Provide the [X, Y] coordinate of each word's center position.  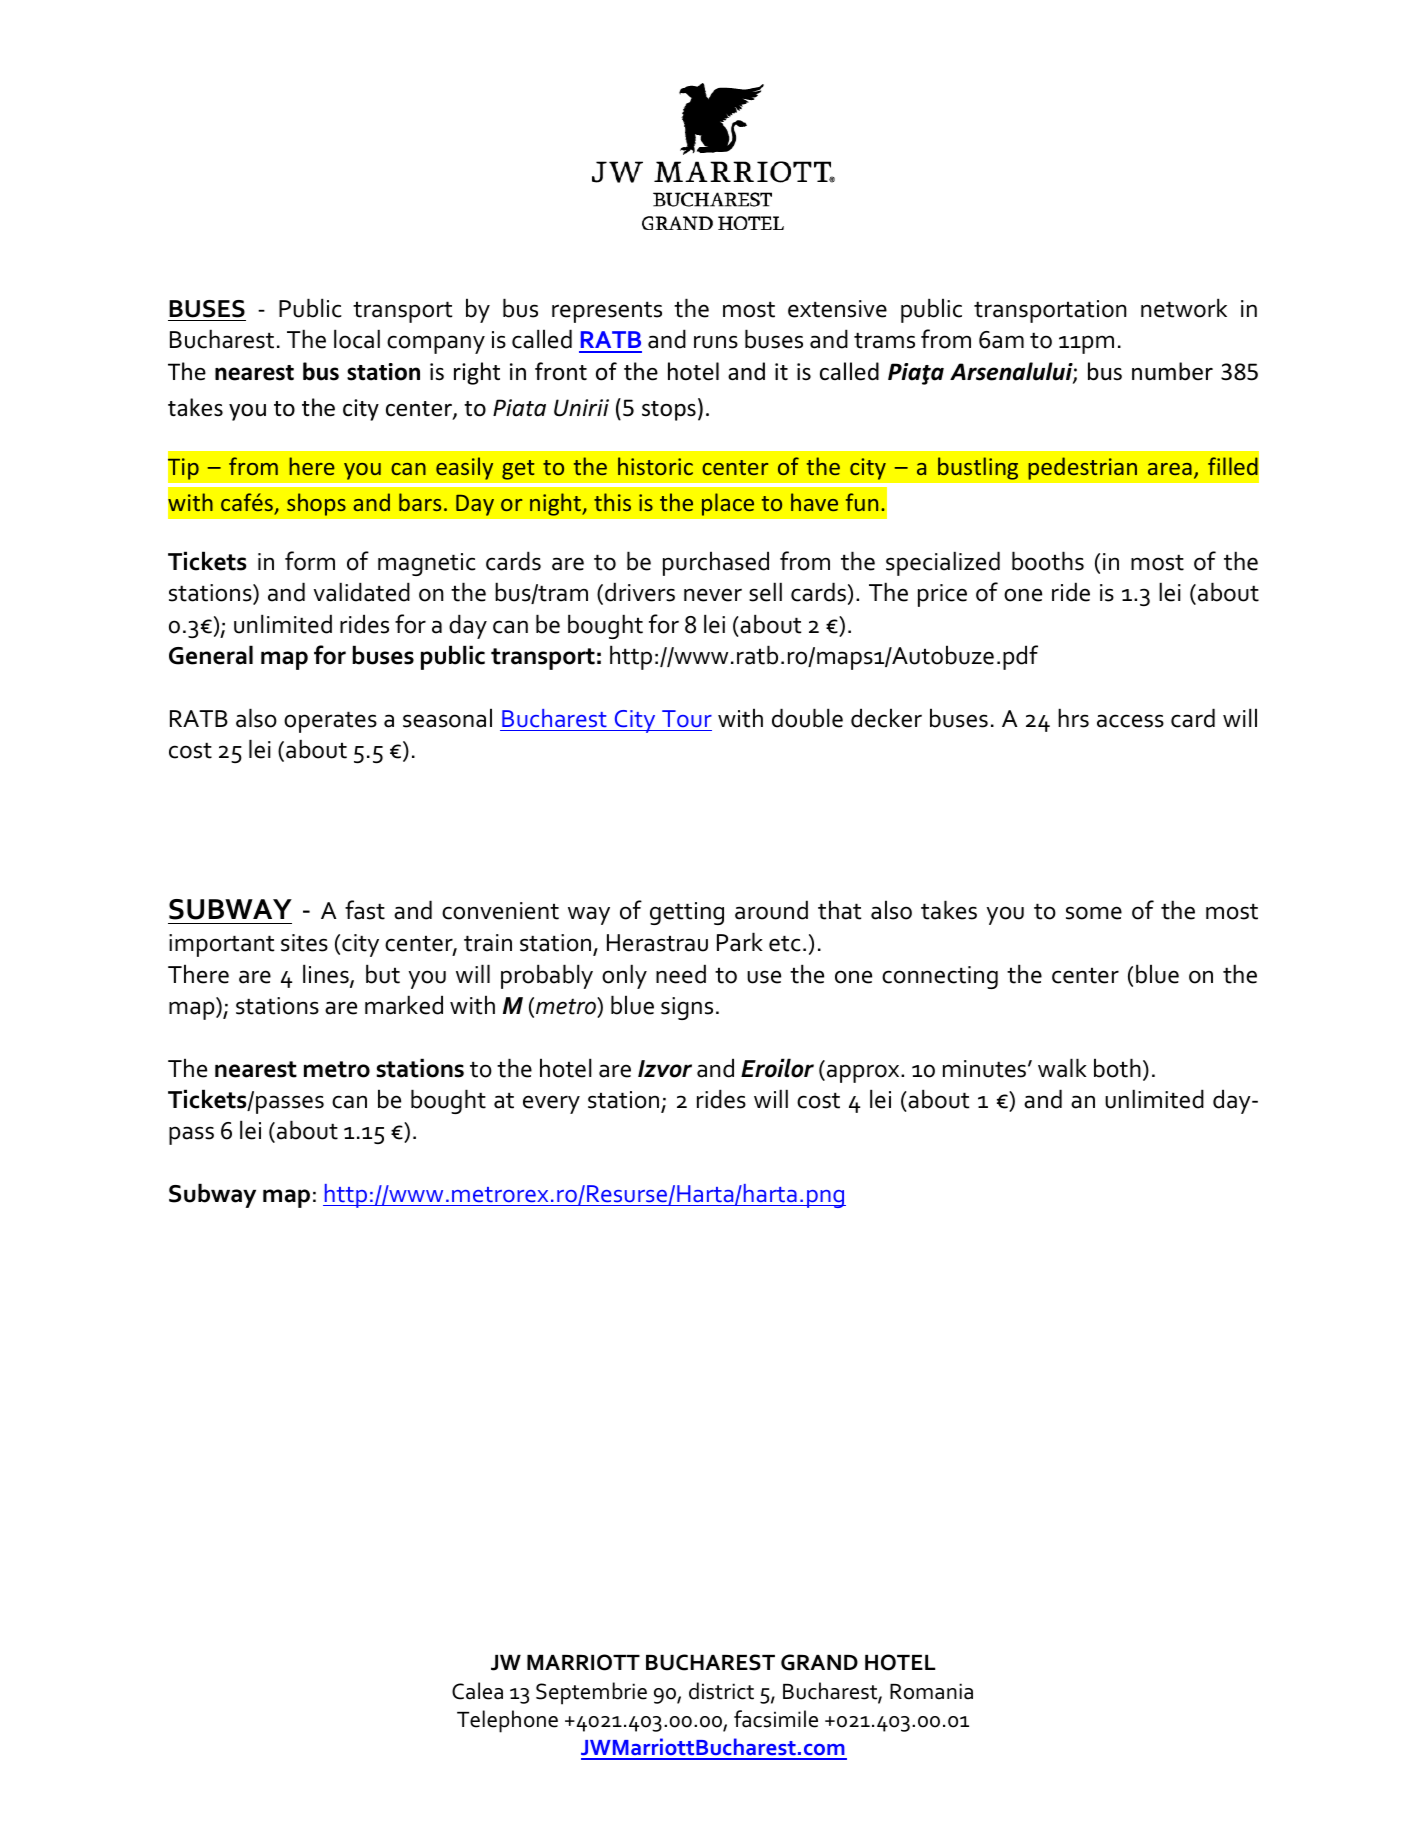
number [1172, 371]
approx [864, 1073]
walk [1062, 1068]
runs [716, 342]
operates [330, 722]
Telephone [507, 1721]
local [357, 339]
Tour [687, 718]
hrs [1073, 718]
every [551, 1104]
